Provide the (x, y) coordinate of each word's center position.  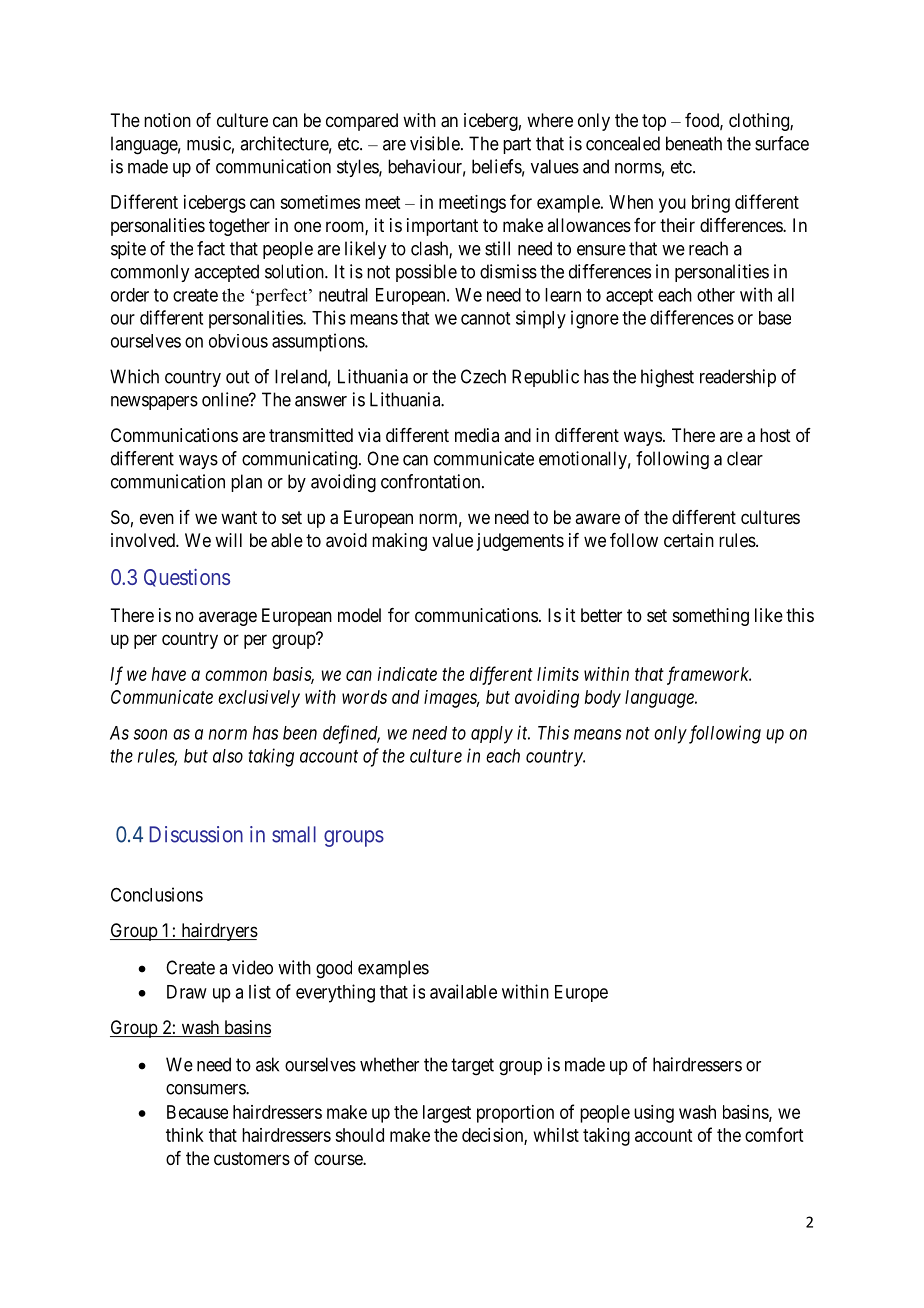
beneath (694, 143)
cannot (485, 318)
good (334, 969)
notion (167, 120)
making (399, 542)
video (252, 967)
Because (197, 1112)
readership (738, 378)
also (228, 756)
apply (492, 735)
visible (435, 143)
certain (689, 540)
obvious (238, 341)
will (228, 540)
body (603, 699)
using (654, 1114)
